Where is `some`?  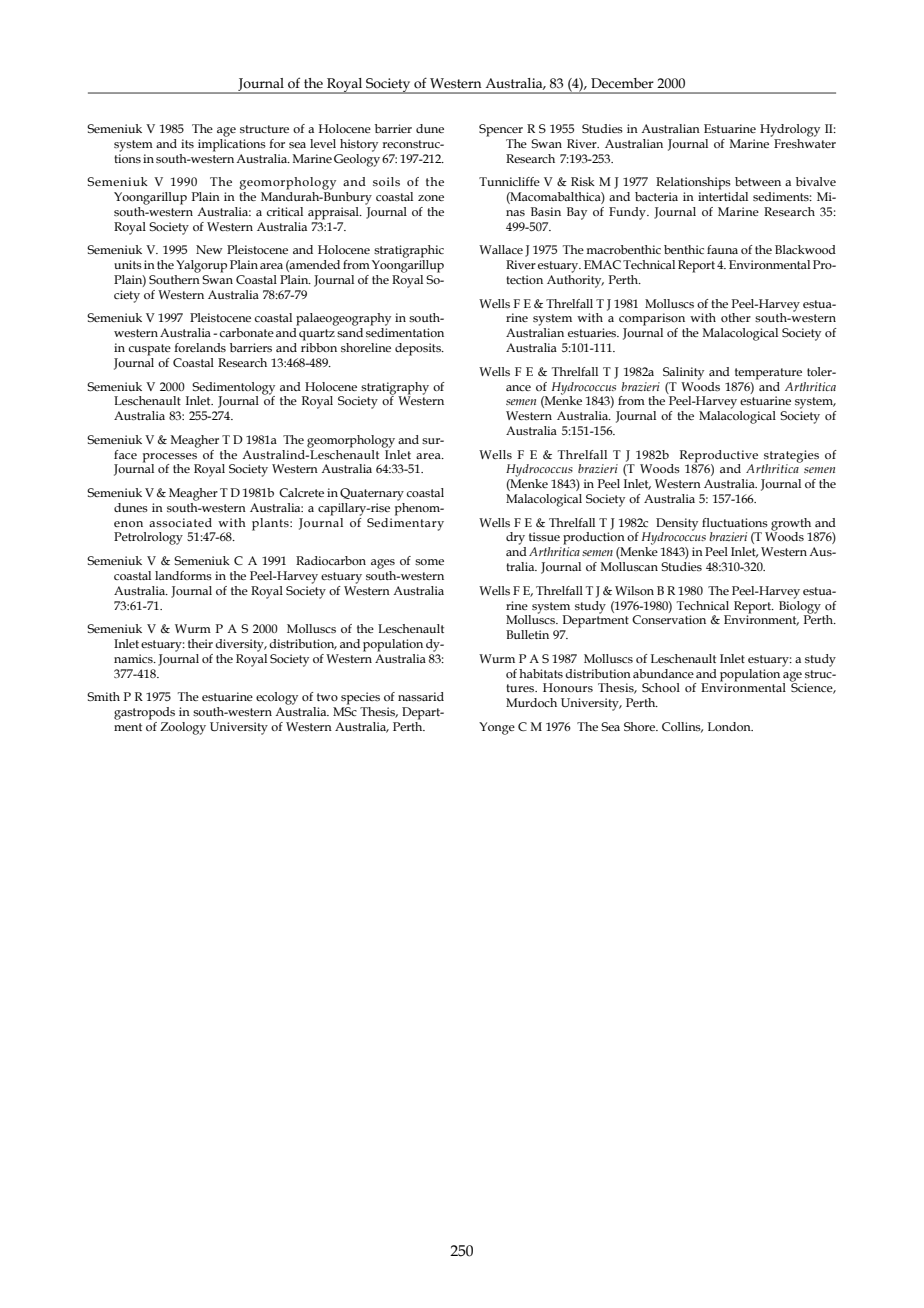
some is located at coordinates (429, 562).
